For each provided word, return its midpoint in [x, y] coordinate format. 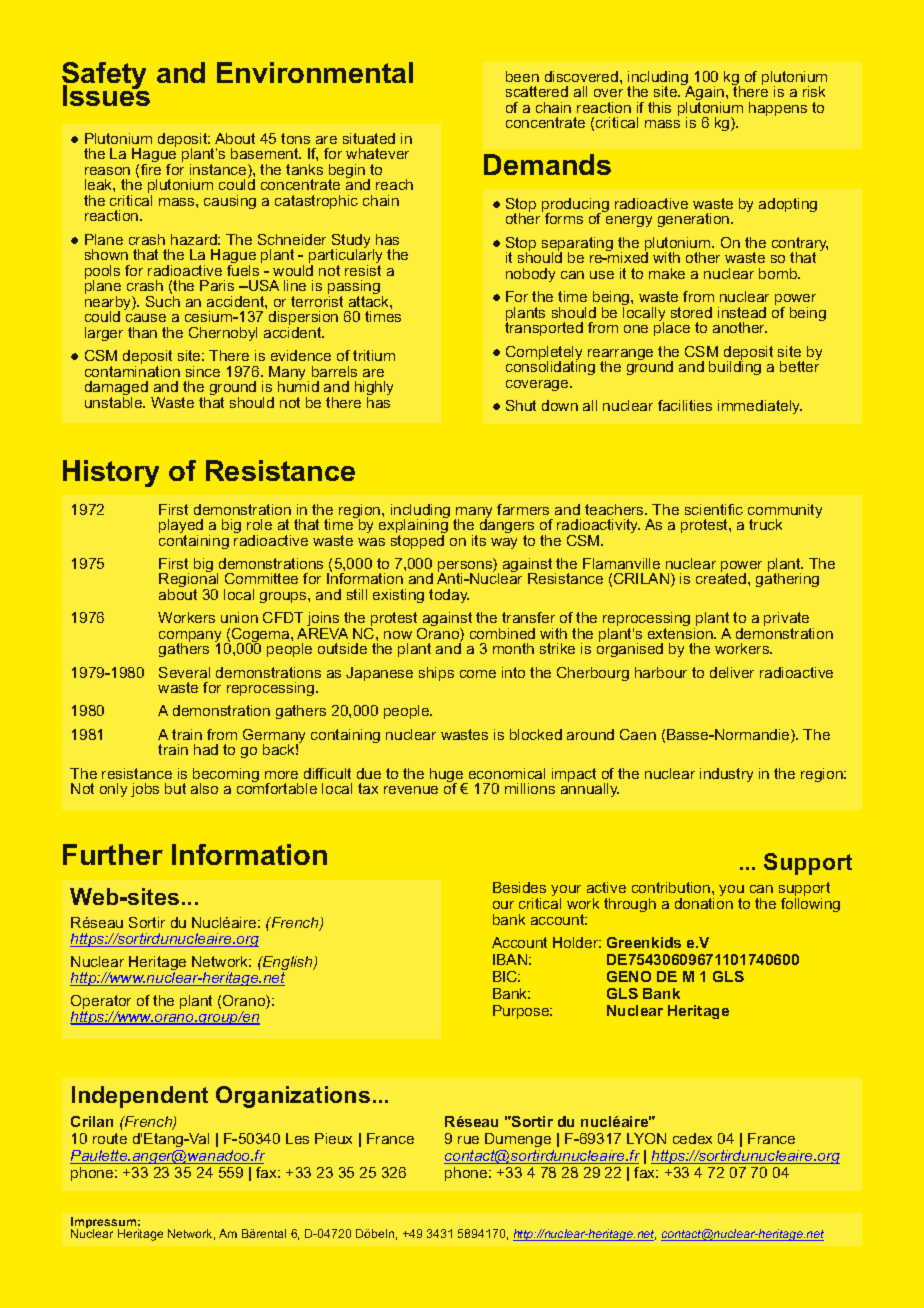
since [203, 371]
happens [778, 109]
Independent [140, 1097]
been [522, 76]
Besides [519, 887]
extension [681, 633]
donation [704, 903]
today [449, 596]
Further [113, 854]
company [190, 638]
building [735, 367]
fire [151, 168]
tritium [374, 355]
